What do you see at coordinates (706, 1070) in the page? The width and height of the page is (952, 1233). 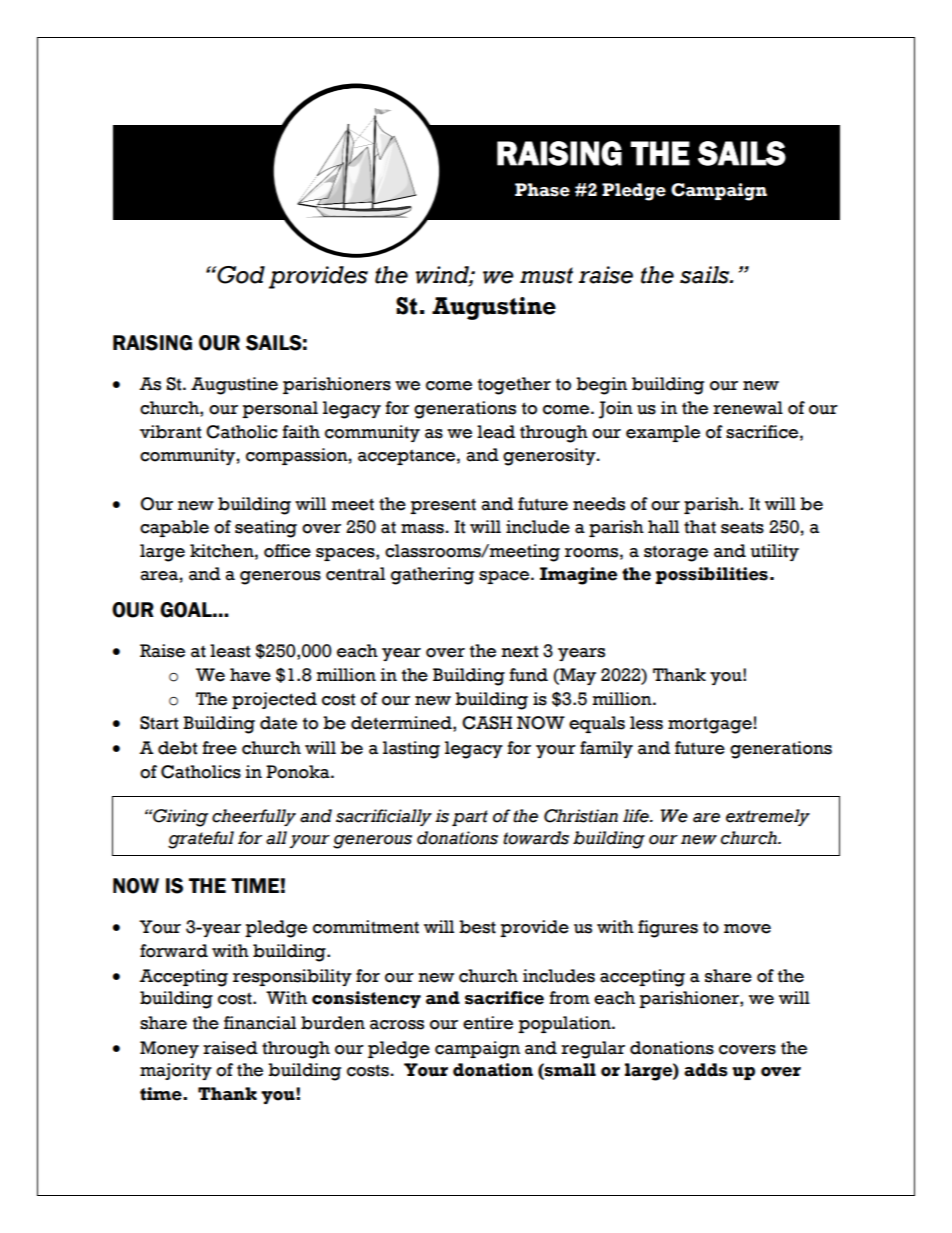 I see `adds` at bounding box center [706, 1070].
